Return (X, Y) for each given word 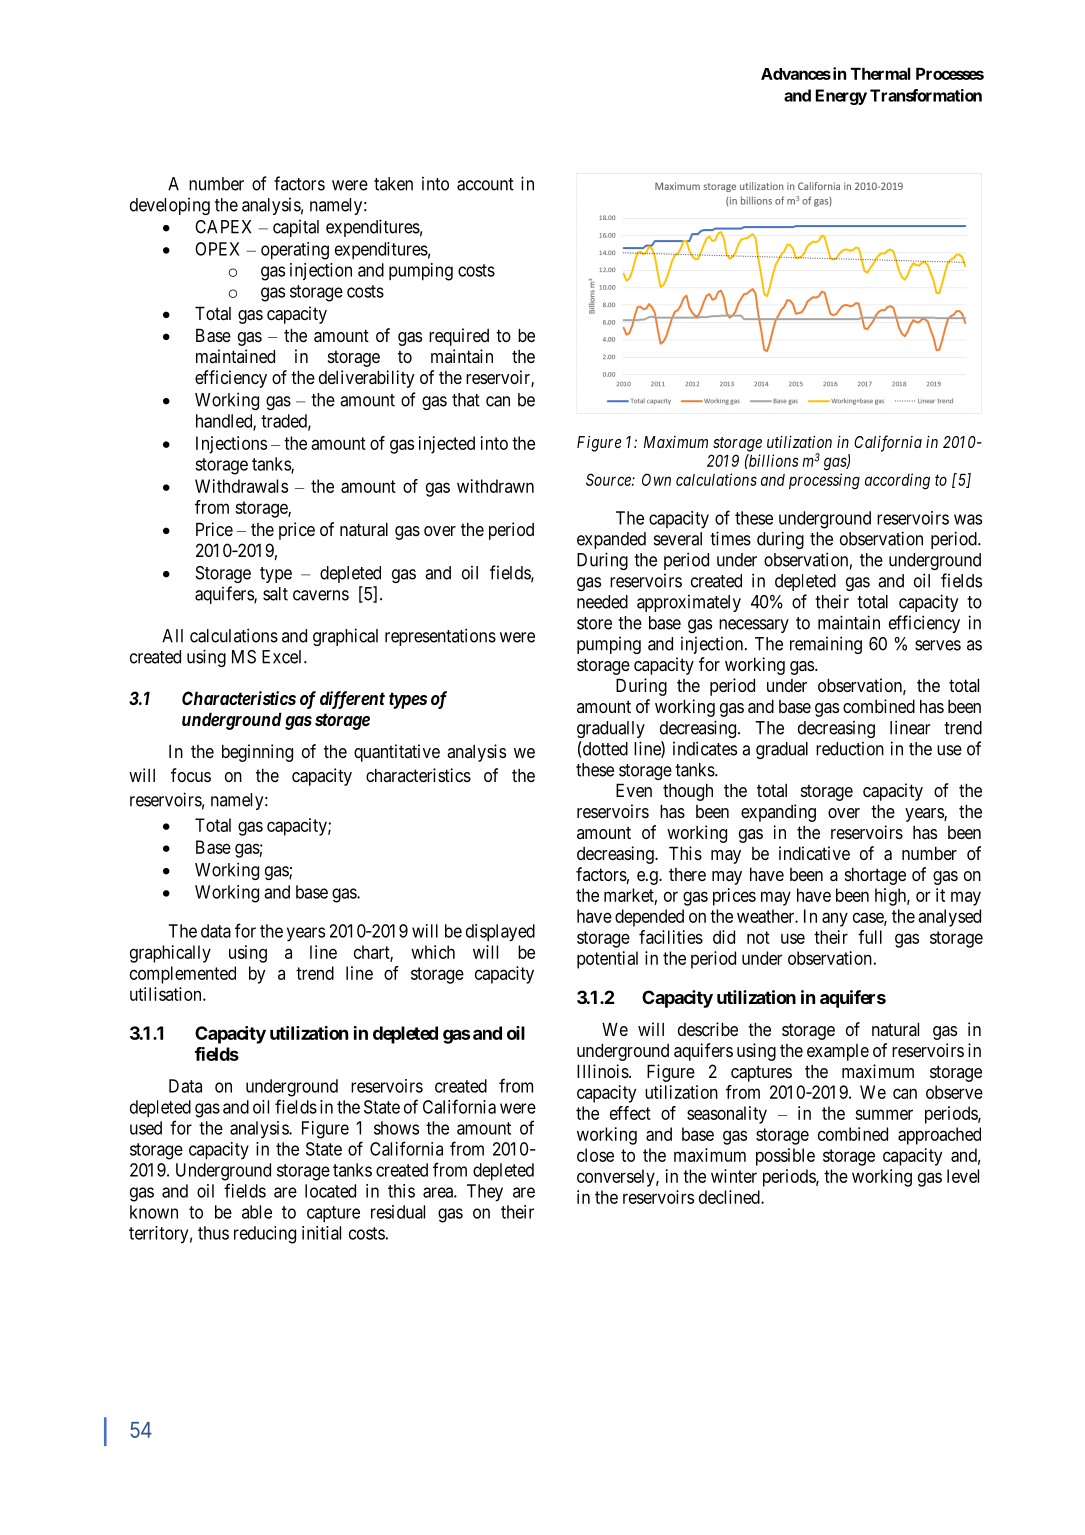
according (897, 481)
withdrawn (495, 486)
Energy (841, 97)
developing (170, 206)
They (485, 1193)
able (257, 1212)
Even (634, 790)
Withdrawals (241, 486)
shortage (875, 876)
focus (191, 775)
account (485, 184)
